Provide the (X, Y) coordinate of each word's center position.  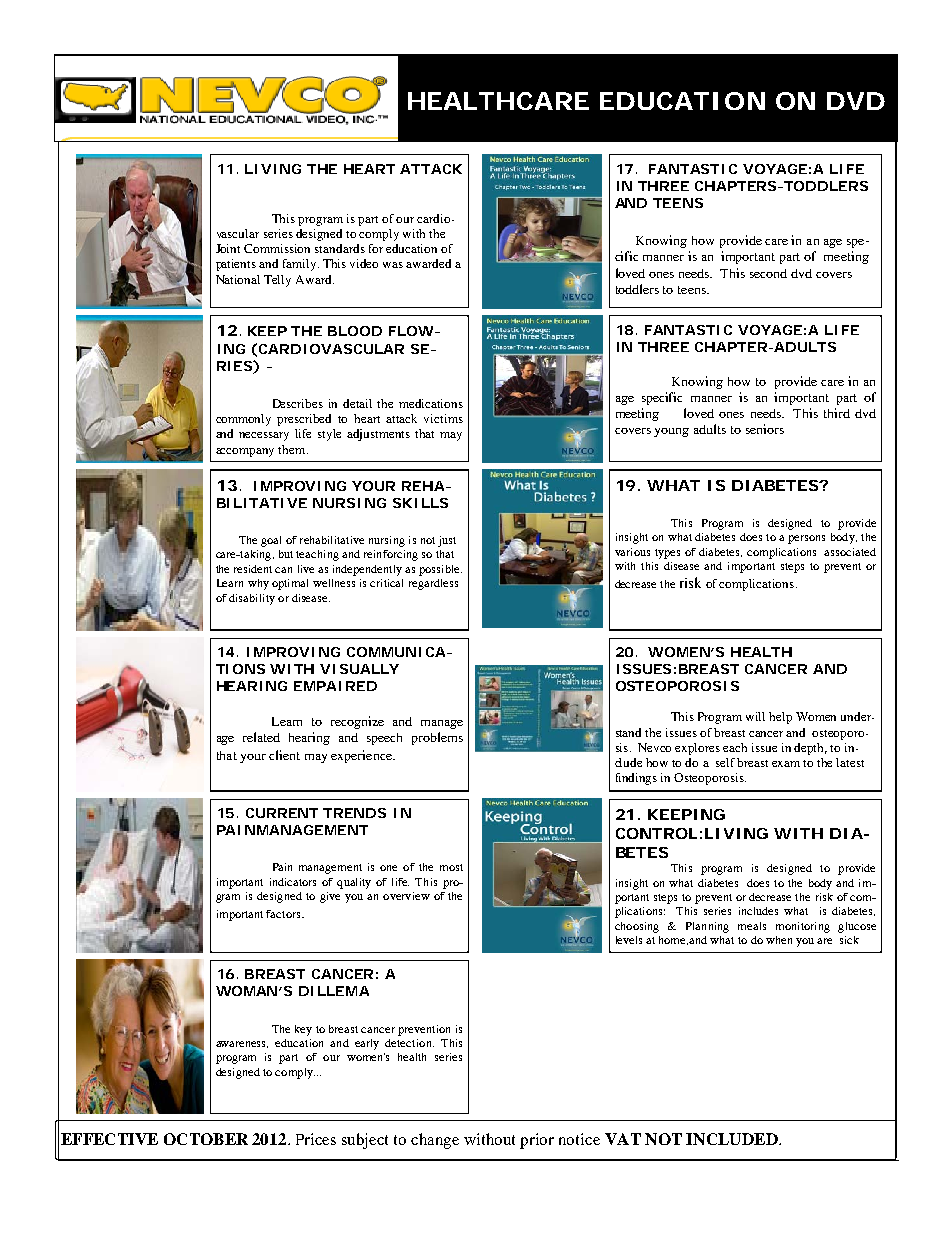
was (393, 265)
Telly (277, 281)
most (451, 867)
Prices (316, 1139)
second (768, 273)
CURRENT (282, 813)
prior (537, 1141)
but (286, 554)
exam (786, 764)
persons (806, 539)
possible (440, 570)
